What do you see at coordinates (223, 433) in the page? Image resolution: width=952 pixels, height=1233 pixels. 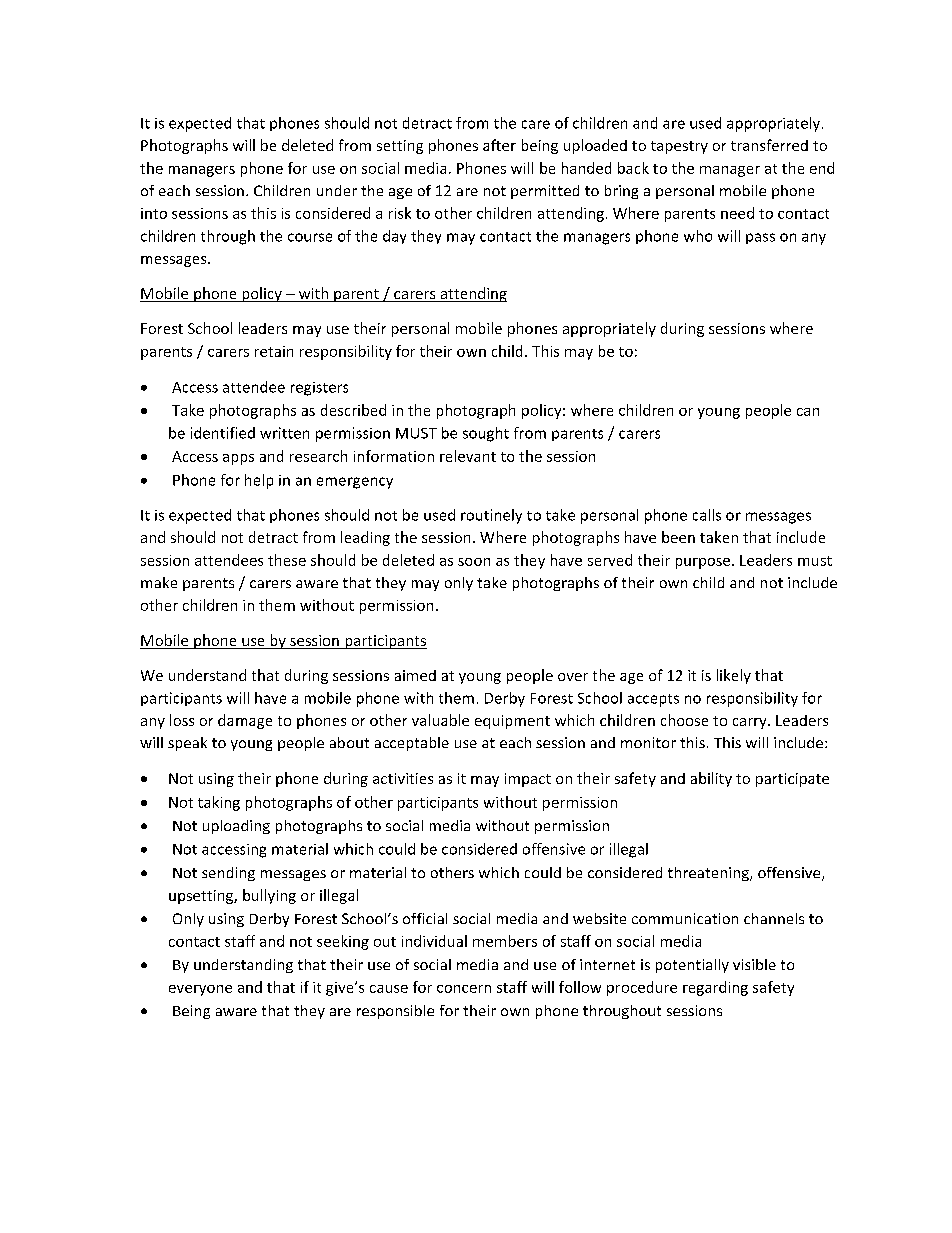 I see `identified` at bounding box center [223, 433].
